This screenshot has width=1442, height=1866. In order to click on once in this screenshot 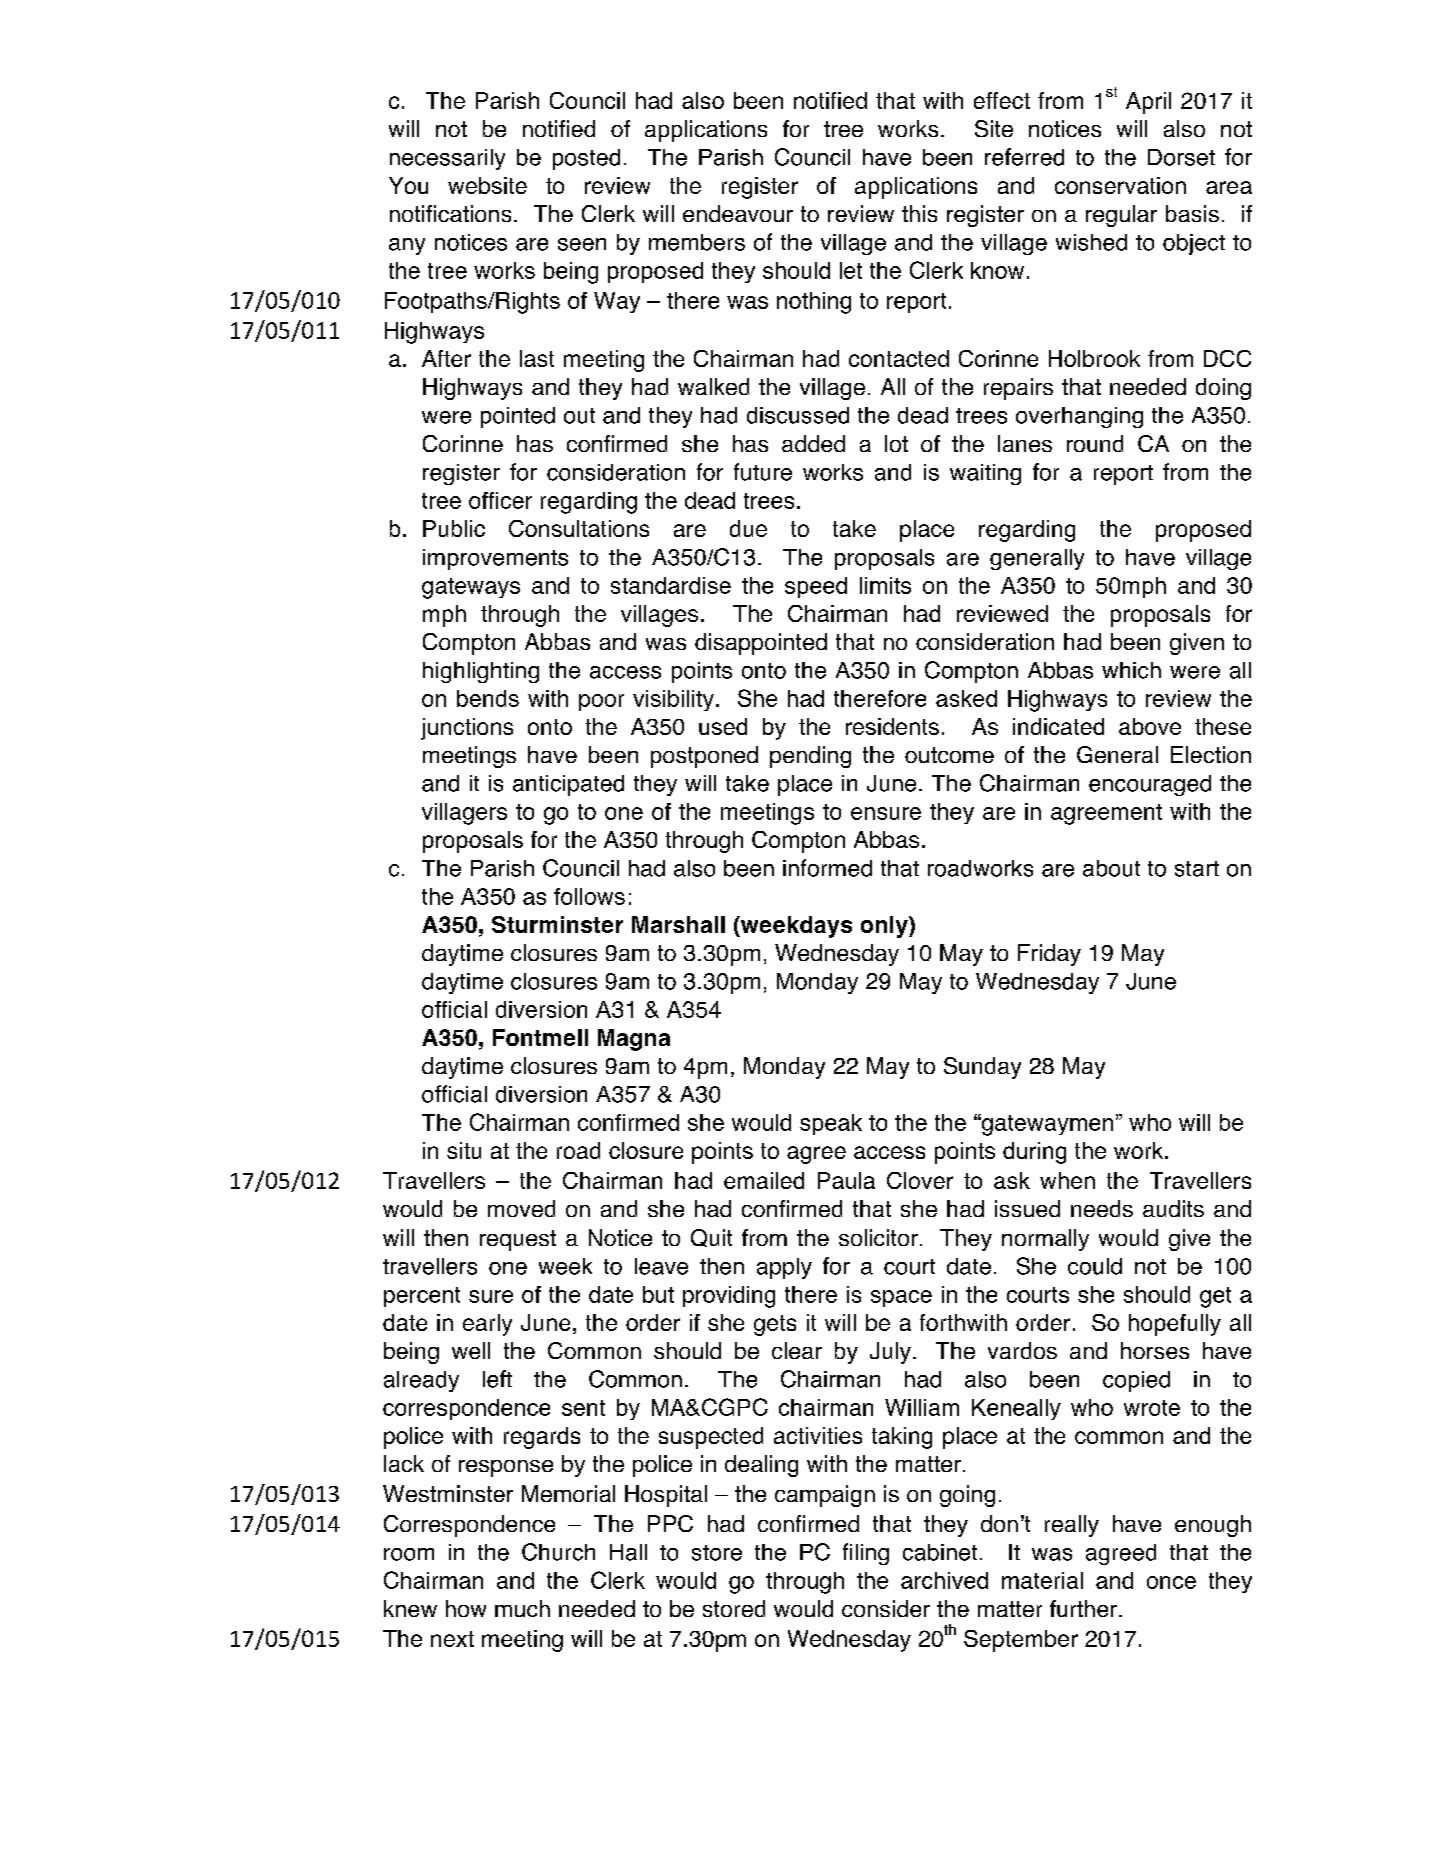, I will do `click(1171, 1582)`.
